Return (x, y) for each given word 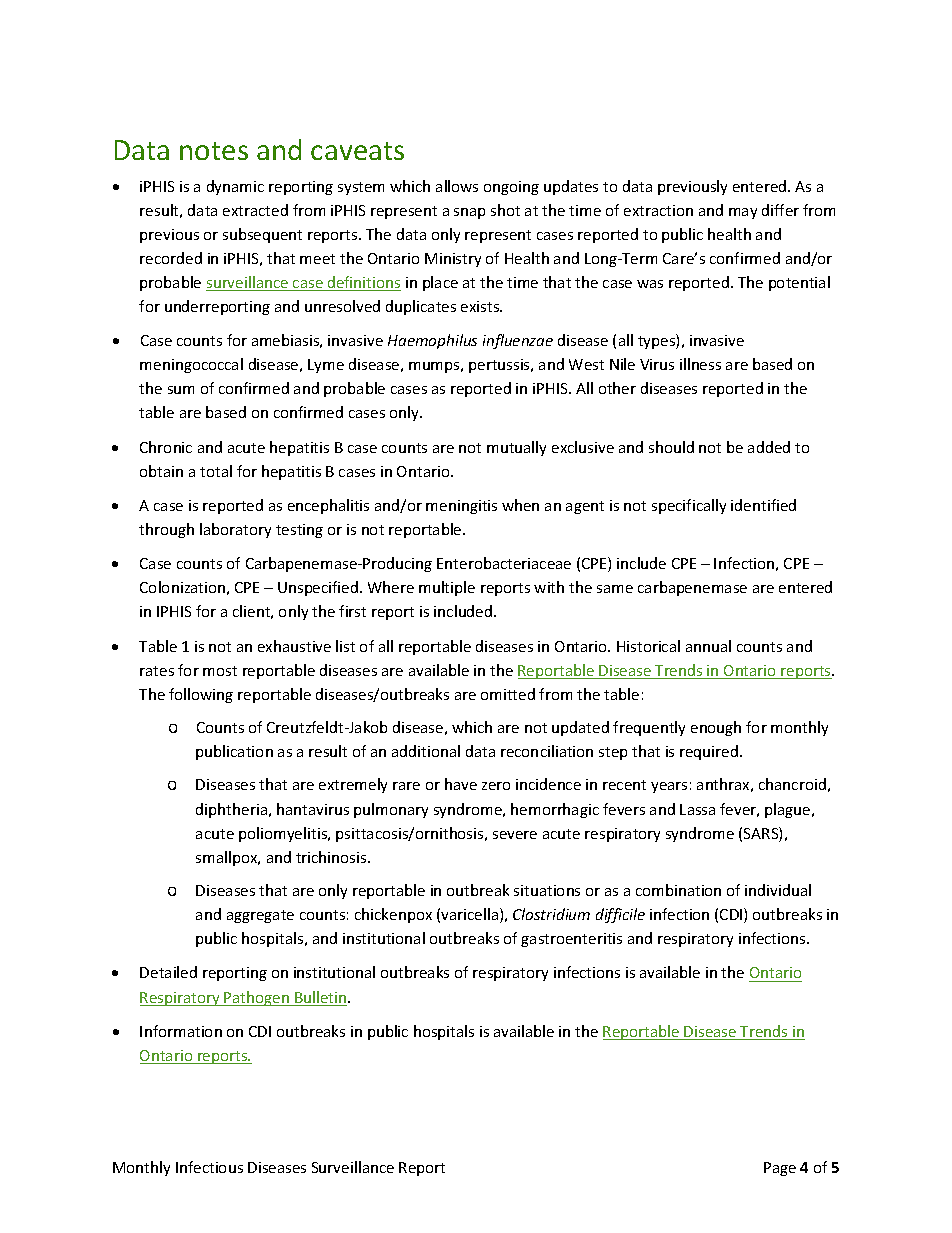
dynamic (235, 187)
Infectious (209, 1167)
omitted (508, 694)
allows (457, 186)
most (220, 671)
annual (708, 646)
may (743, 213)
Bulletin (320, 998)
